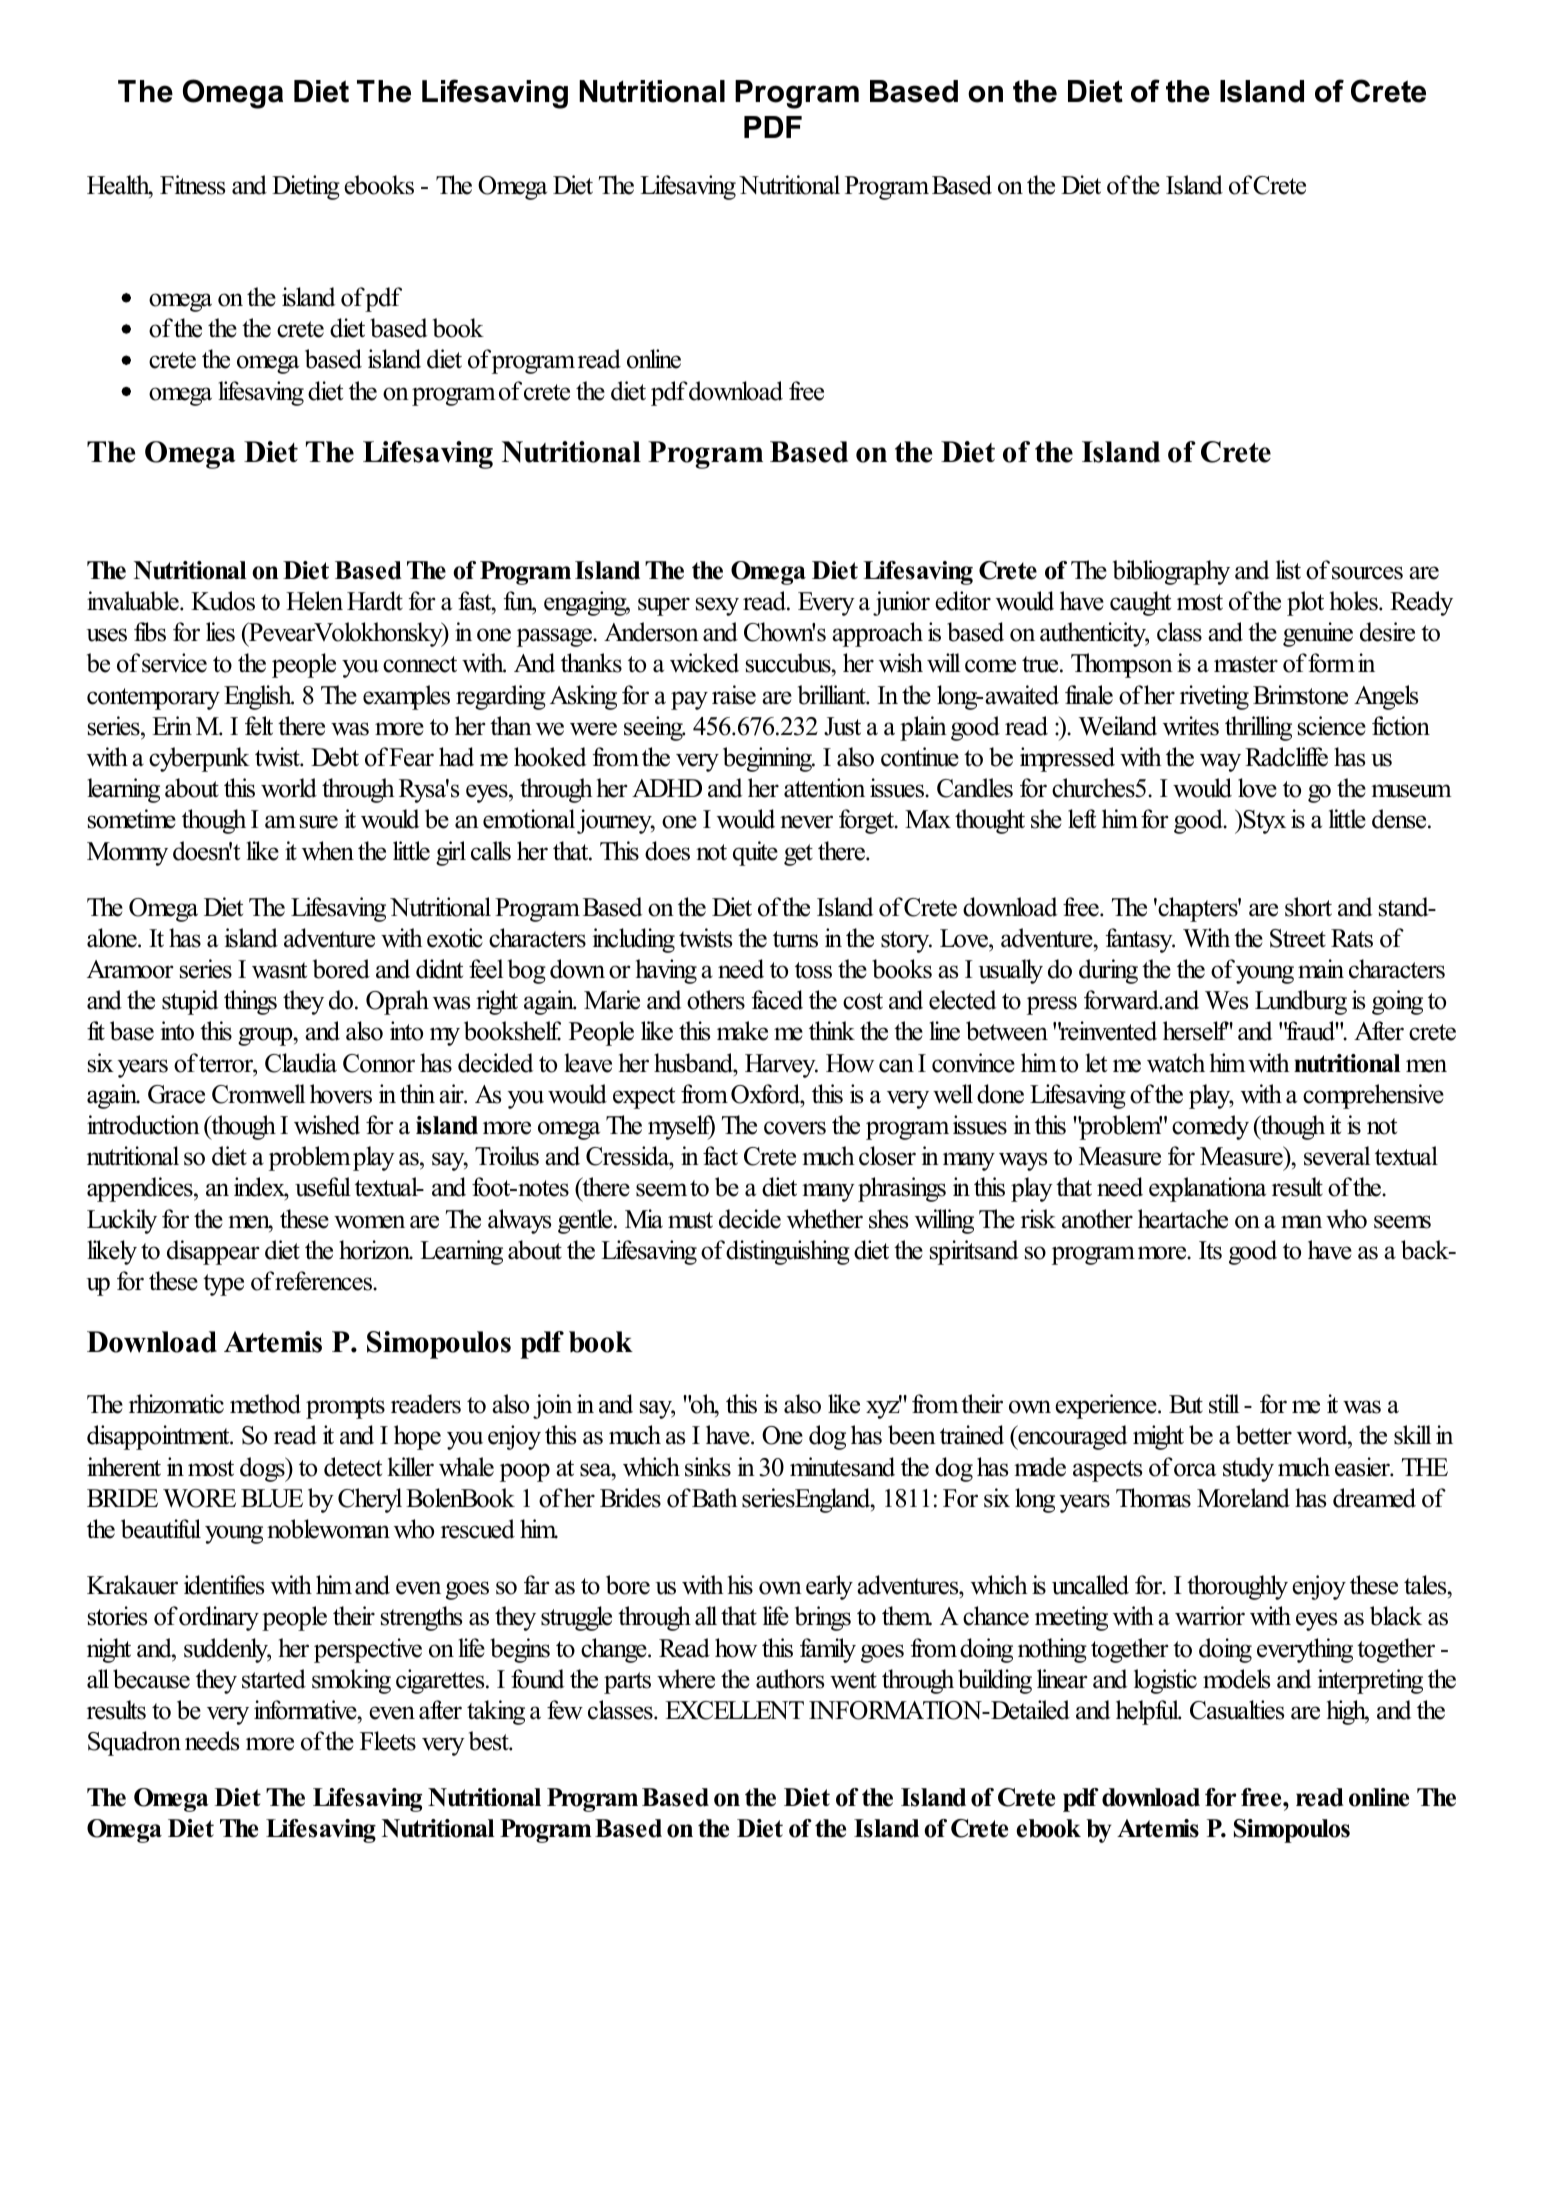  I want to click on quite, so click(755, 853).
